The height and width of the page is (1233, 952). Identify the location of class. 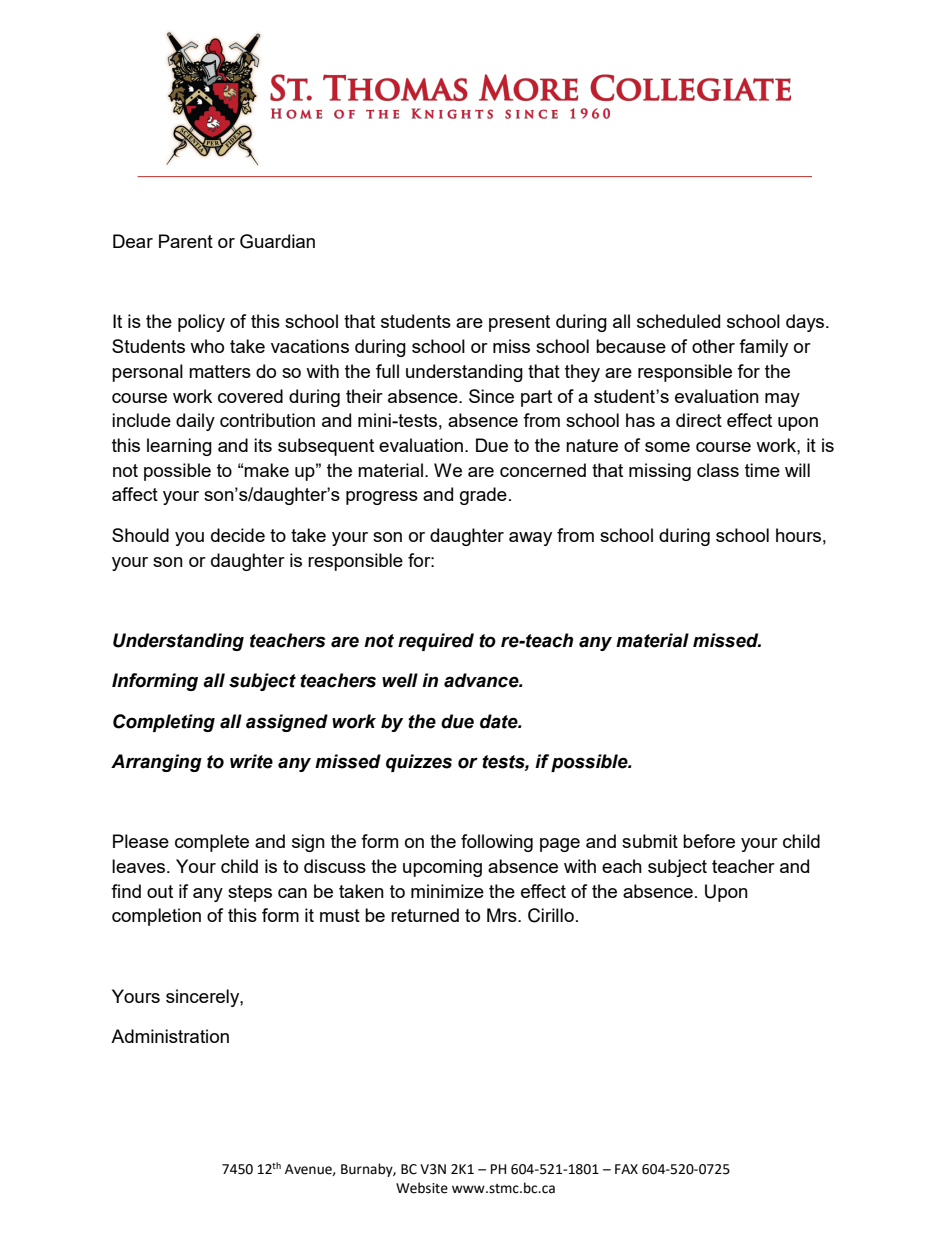
(718, 470).
